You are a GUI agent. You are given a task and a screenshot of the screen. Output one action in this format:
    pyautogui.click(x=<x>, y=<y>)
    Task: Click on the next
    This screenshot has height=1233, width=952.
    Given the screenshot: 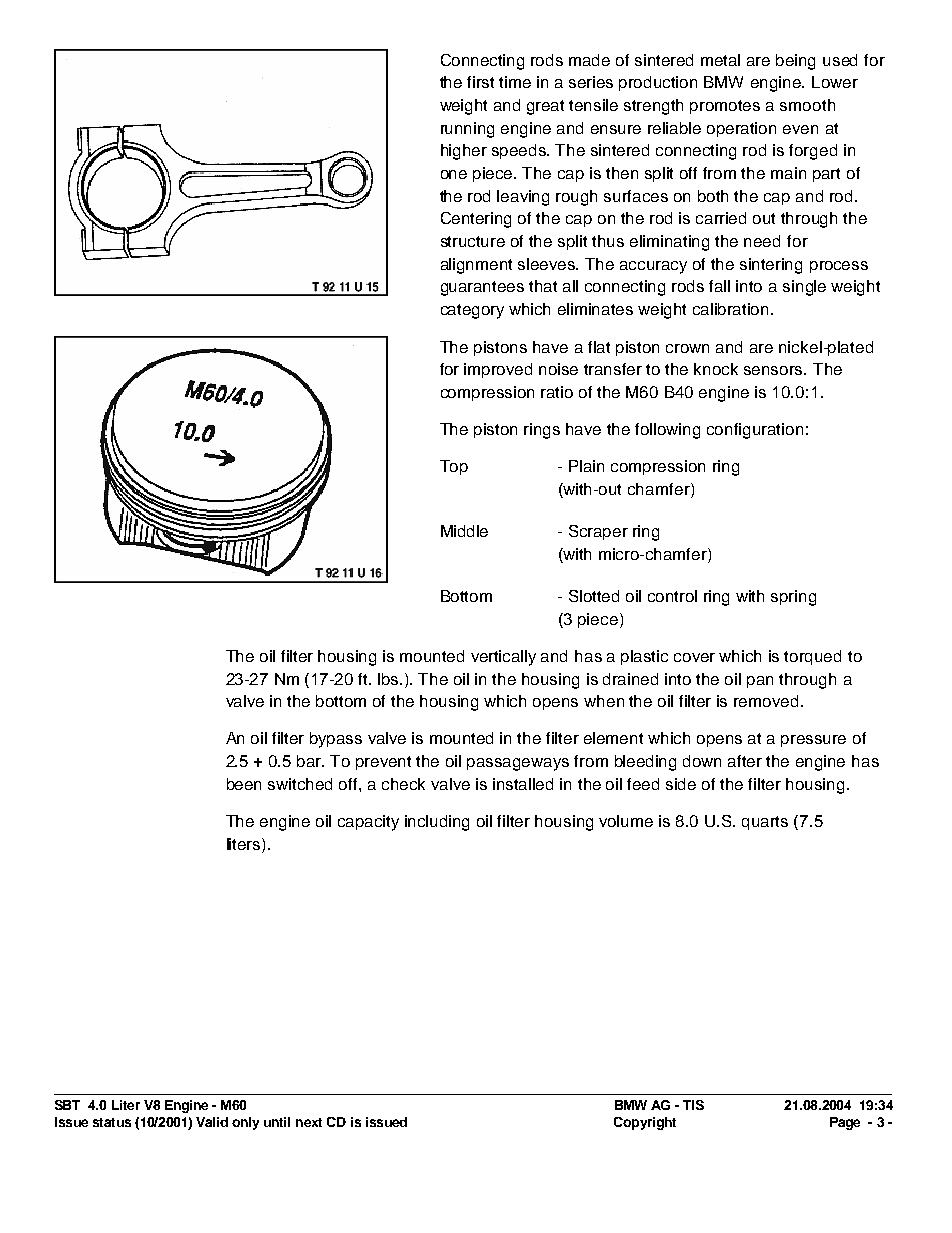 What is the action you would take?
    pyautogui.click(x=309, y=1122)
